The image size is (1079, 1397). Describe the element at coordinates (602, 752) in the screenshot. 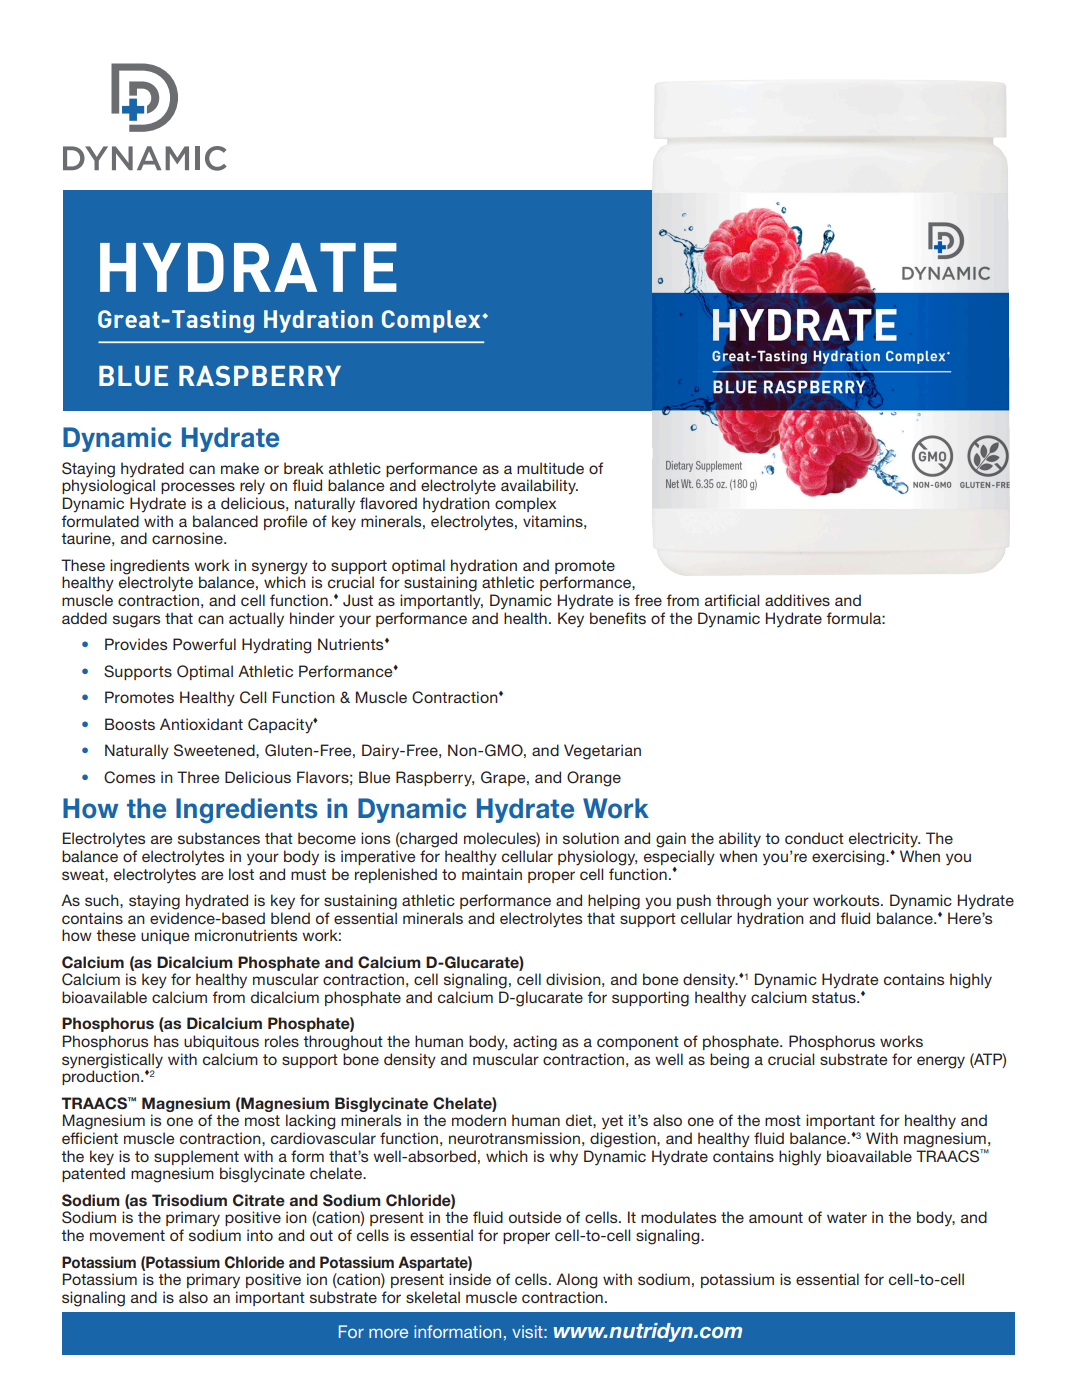

I see `Vegetarian` at that location.
